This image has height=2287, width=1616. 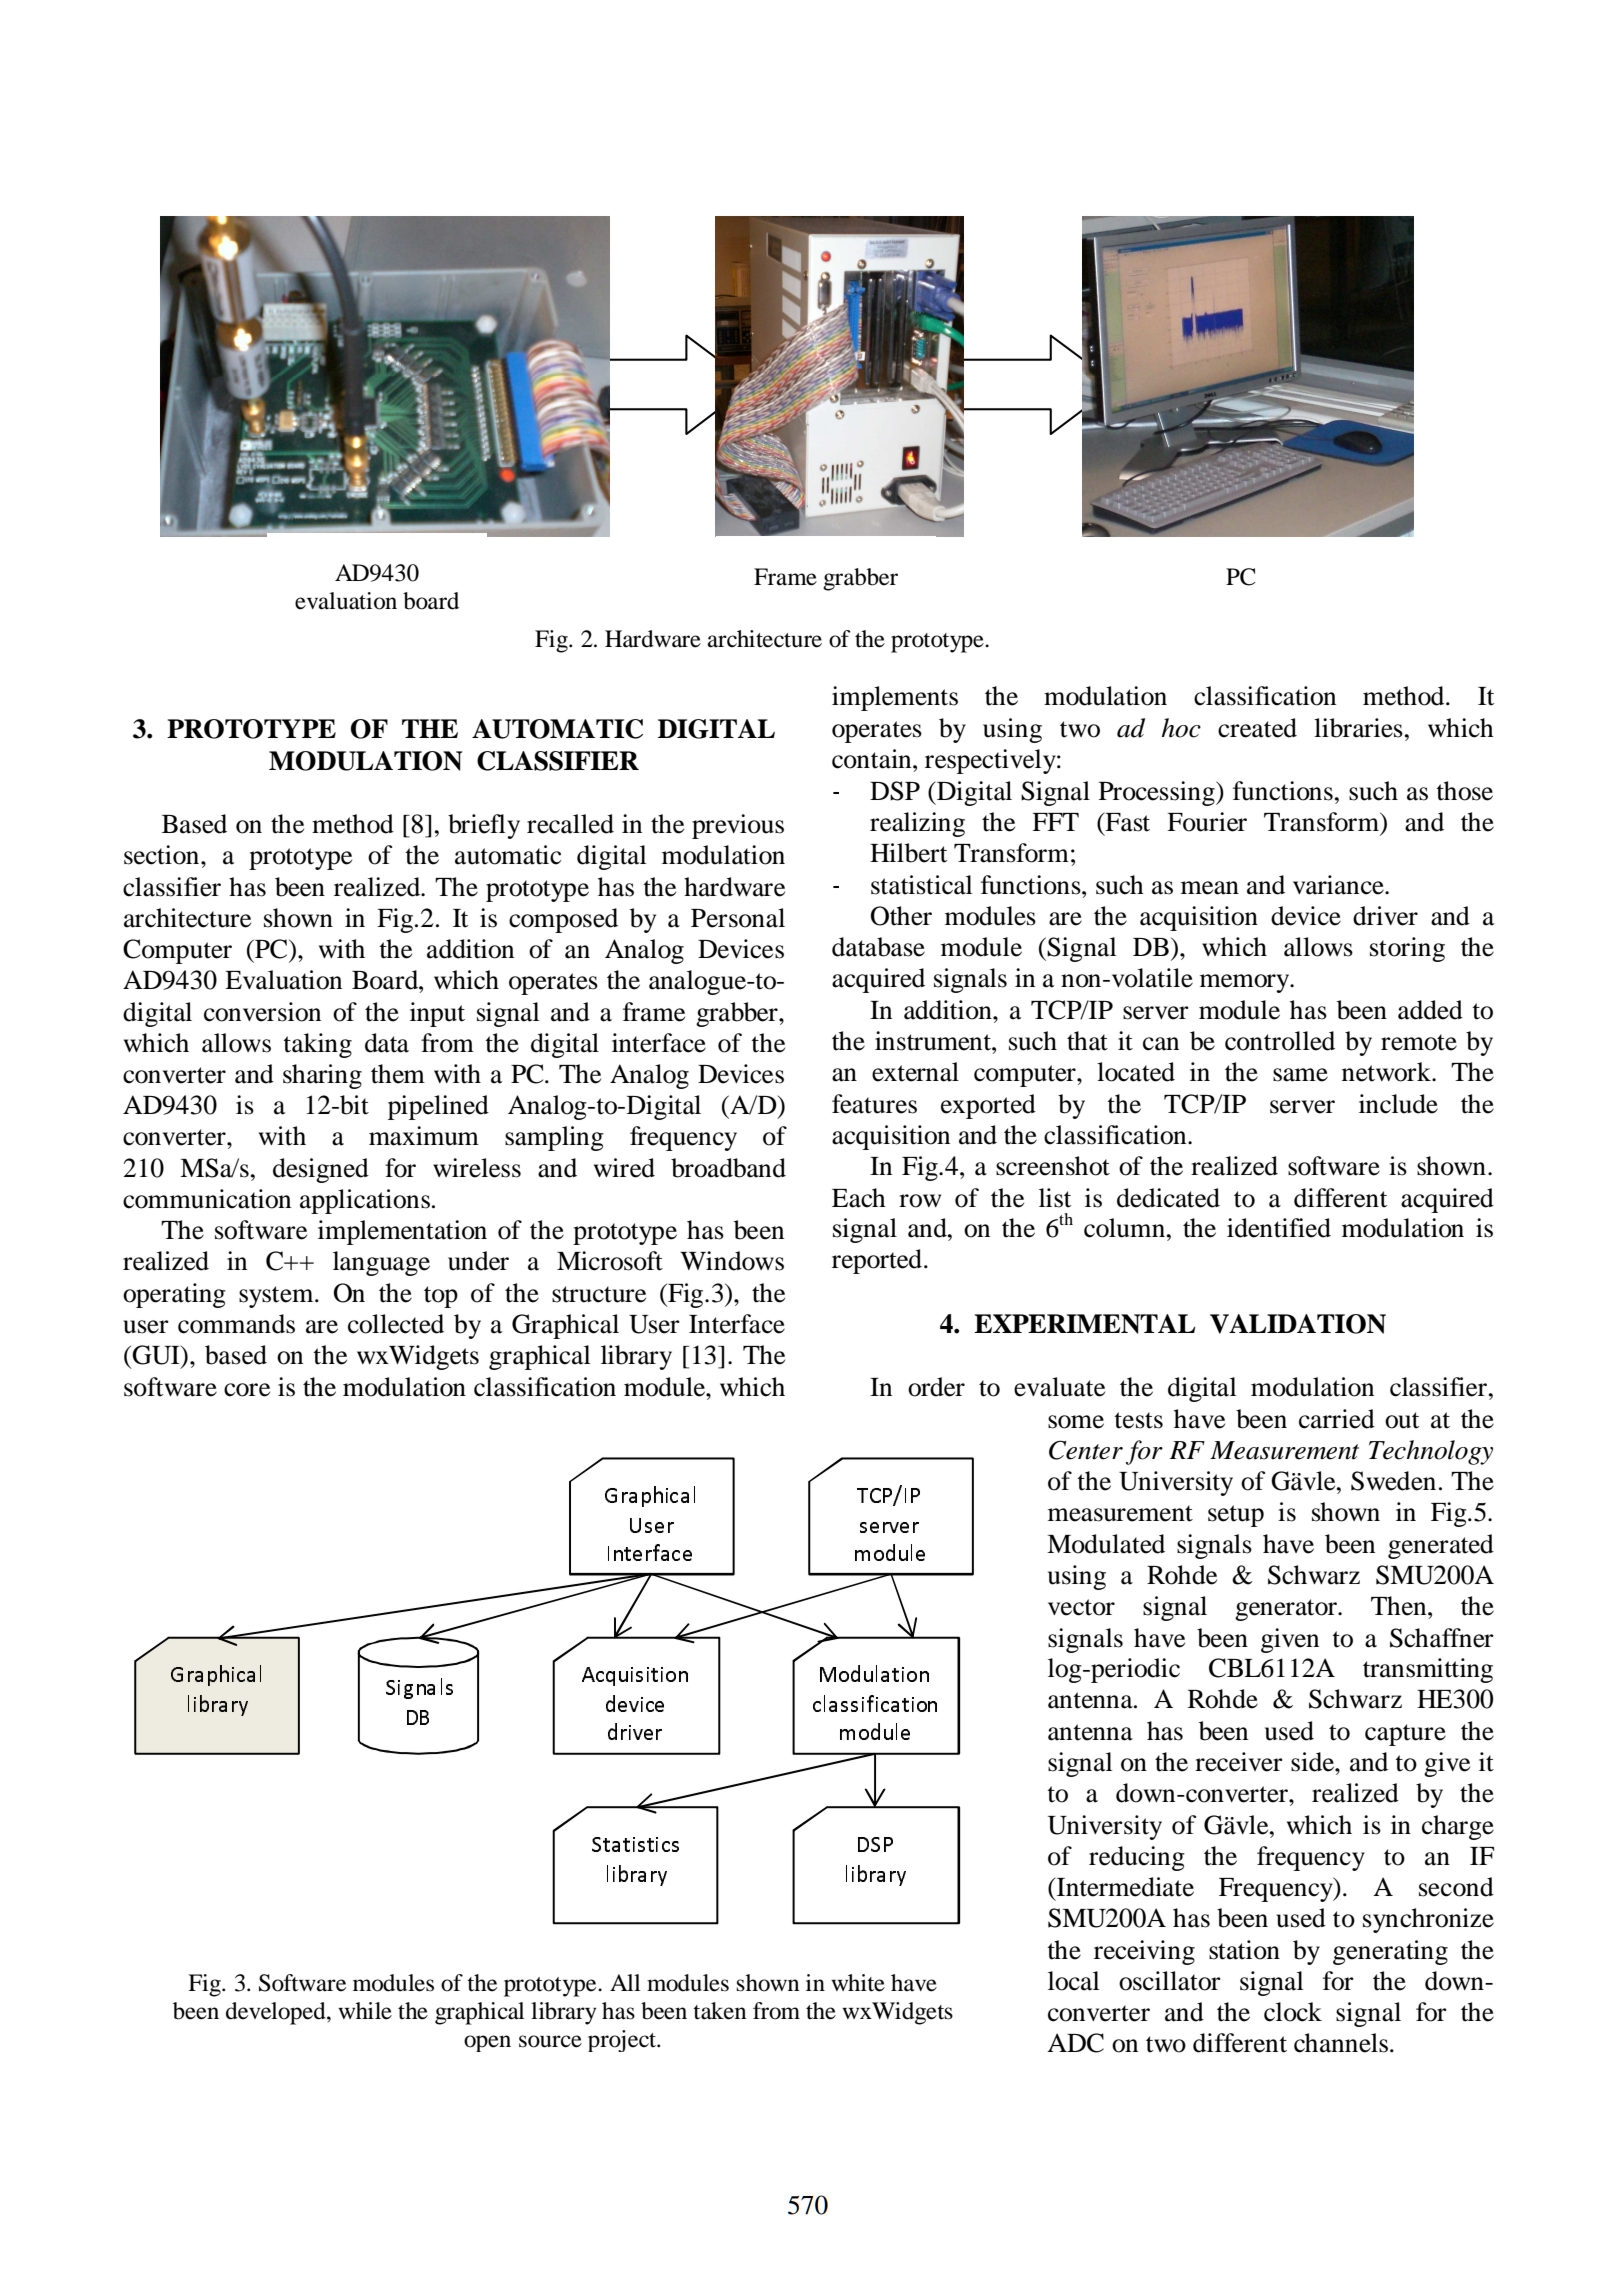 I want to click on contain, so click(x=873, y=759).
